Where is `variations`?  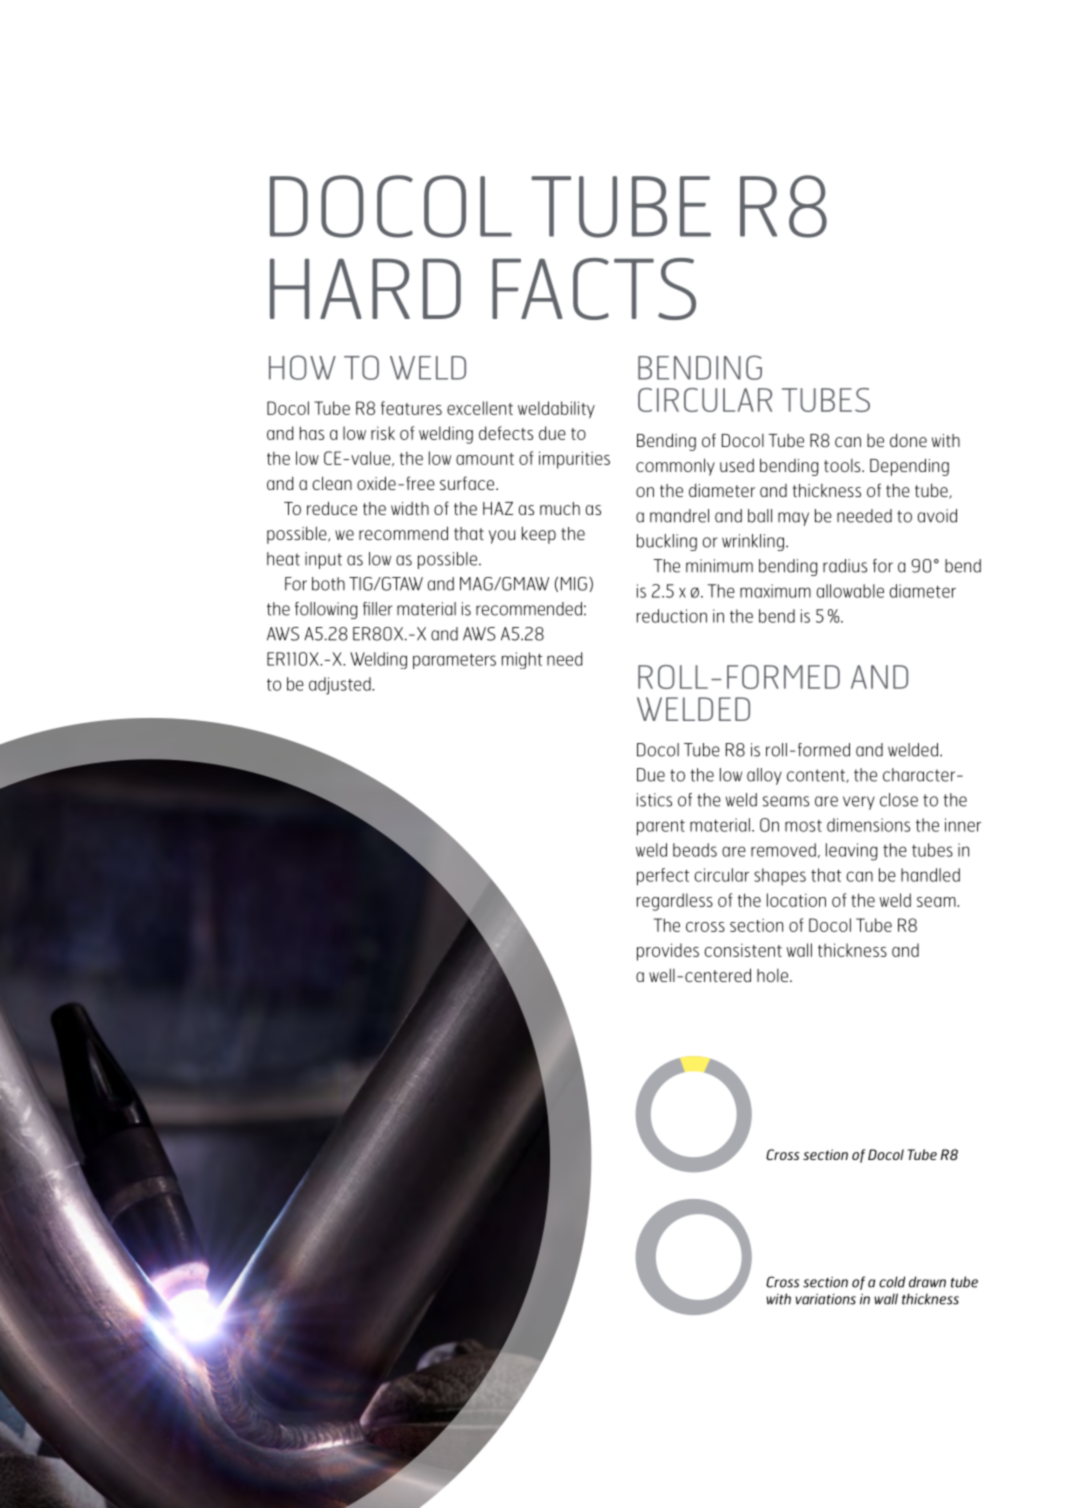 variations is located at coordinates (826, 1299).
